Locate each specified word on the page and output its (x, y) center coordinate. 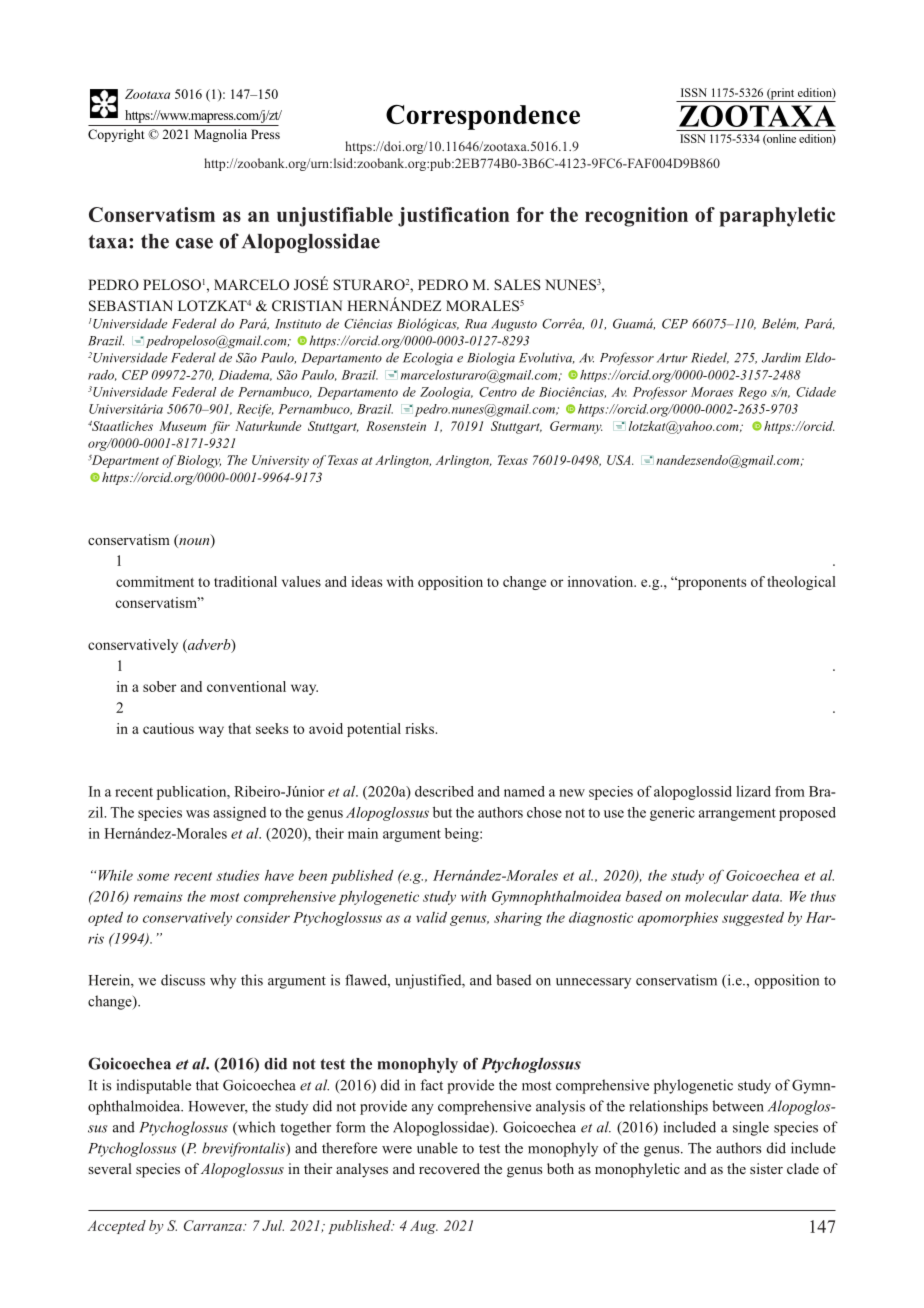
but (442, 812)
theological (801, 583)
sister (766, 1168)
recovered (449, 1168)
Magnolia (220, 135)
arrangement (737, 814)
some (153, 877)
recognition (636, 217)
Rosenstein (396, 426)
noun (194, 543)
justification (453, 217)
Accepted (116, 1227)
